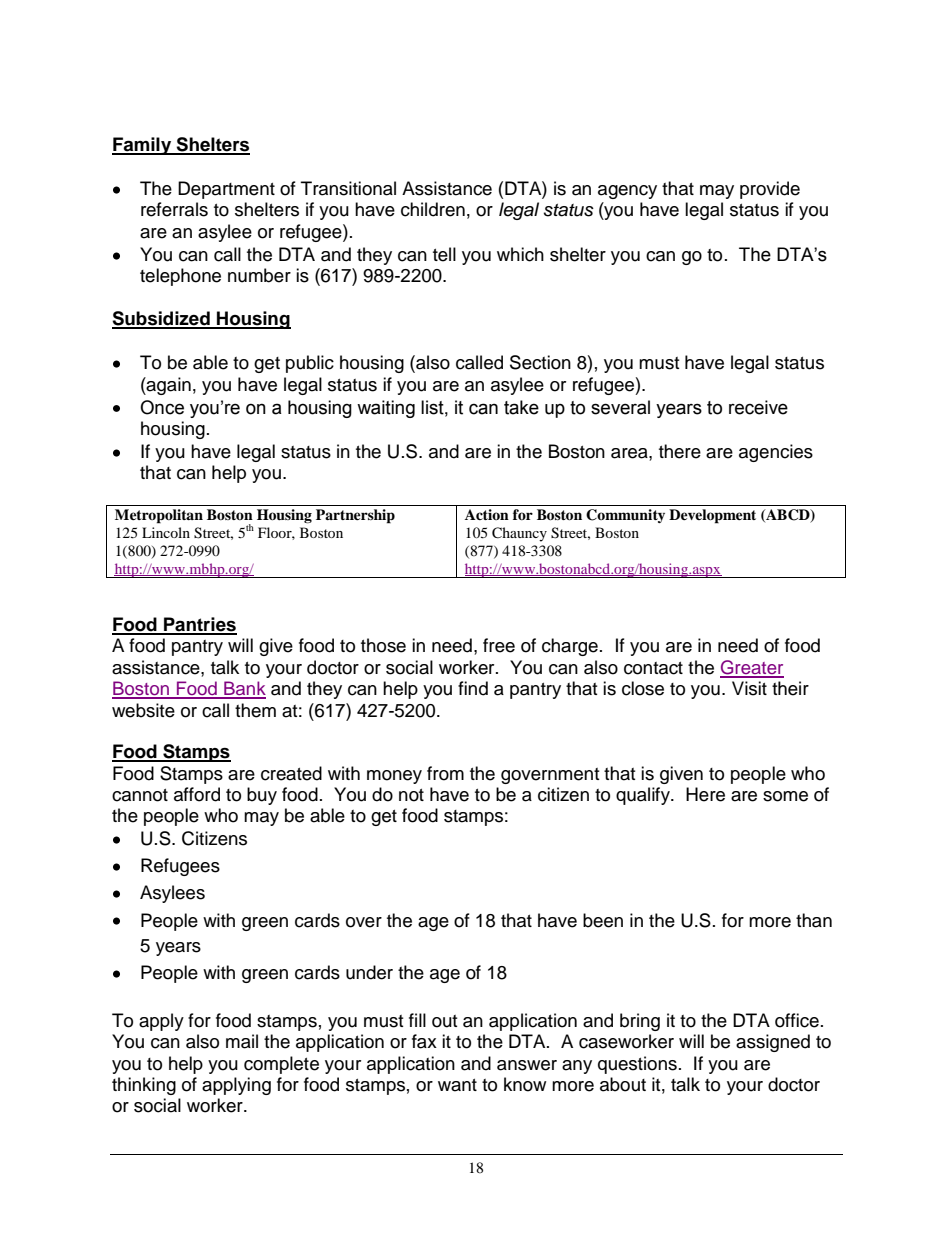 The width and height of the screenshot is (952, 1233). Describe the element at coordinates (433, 209) in the screenshot. I see `children` at that location.
